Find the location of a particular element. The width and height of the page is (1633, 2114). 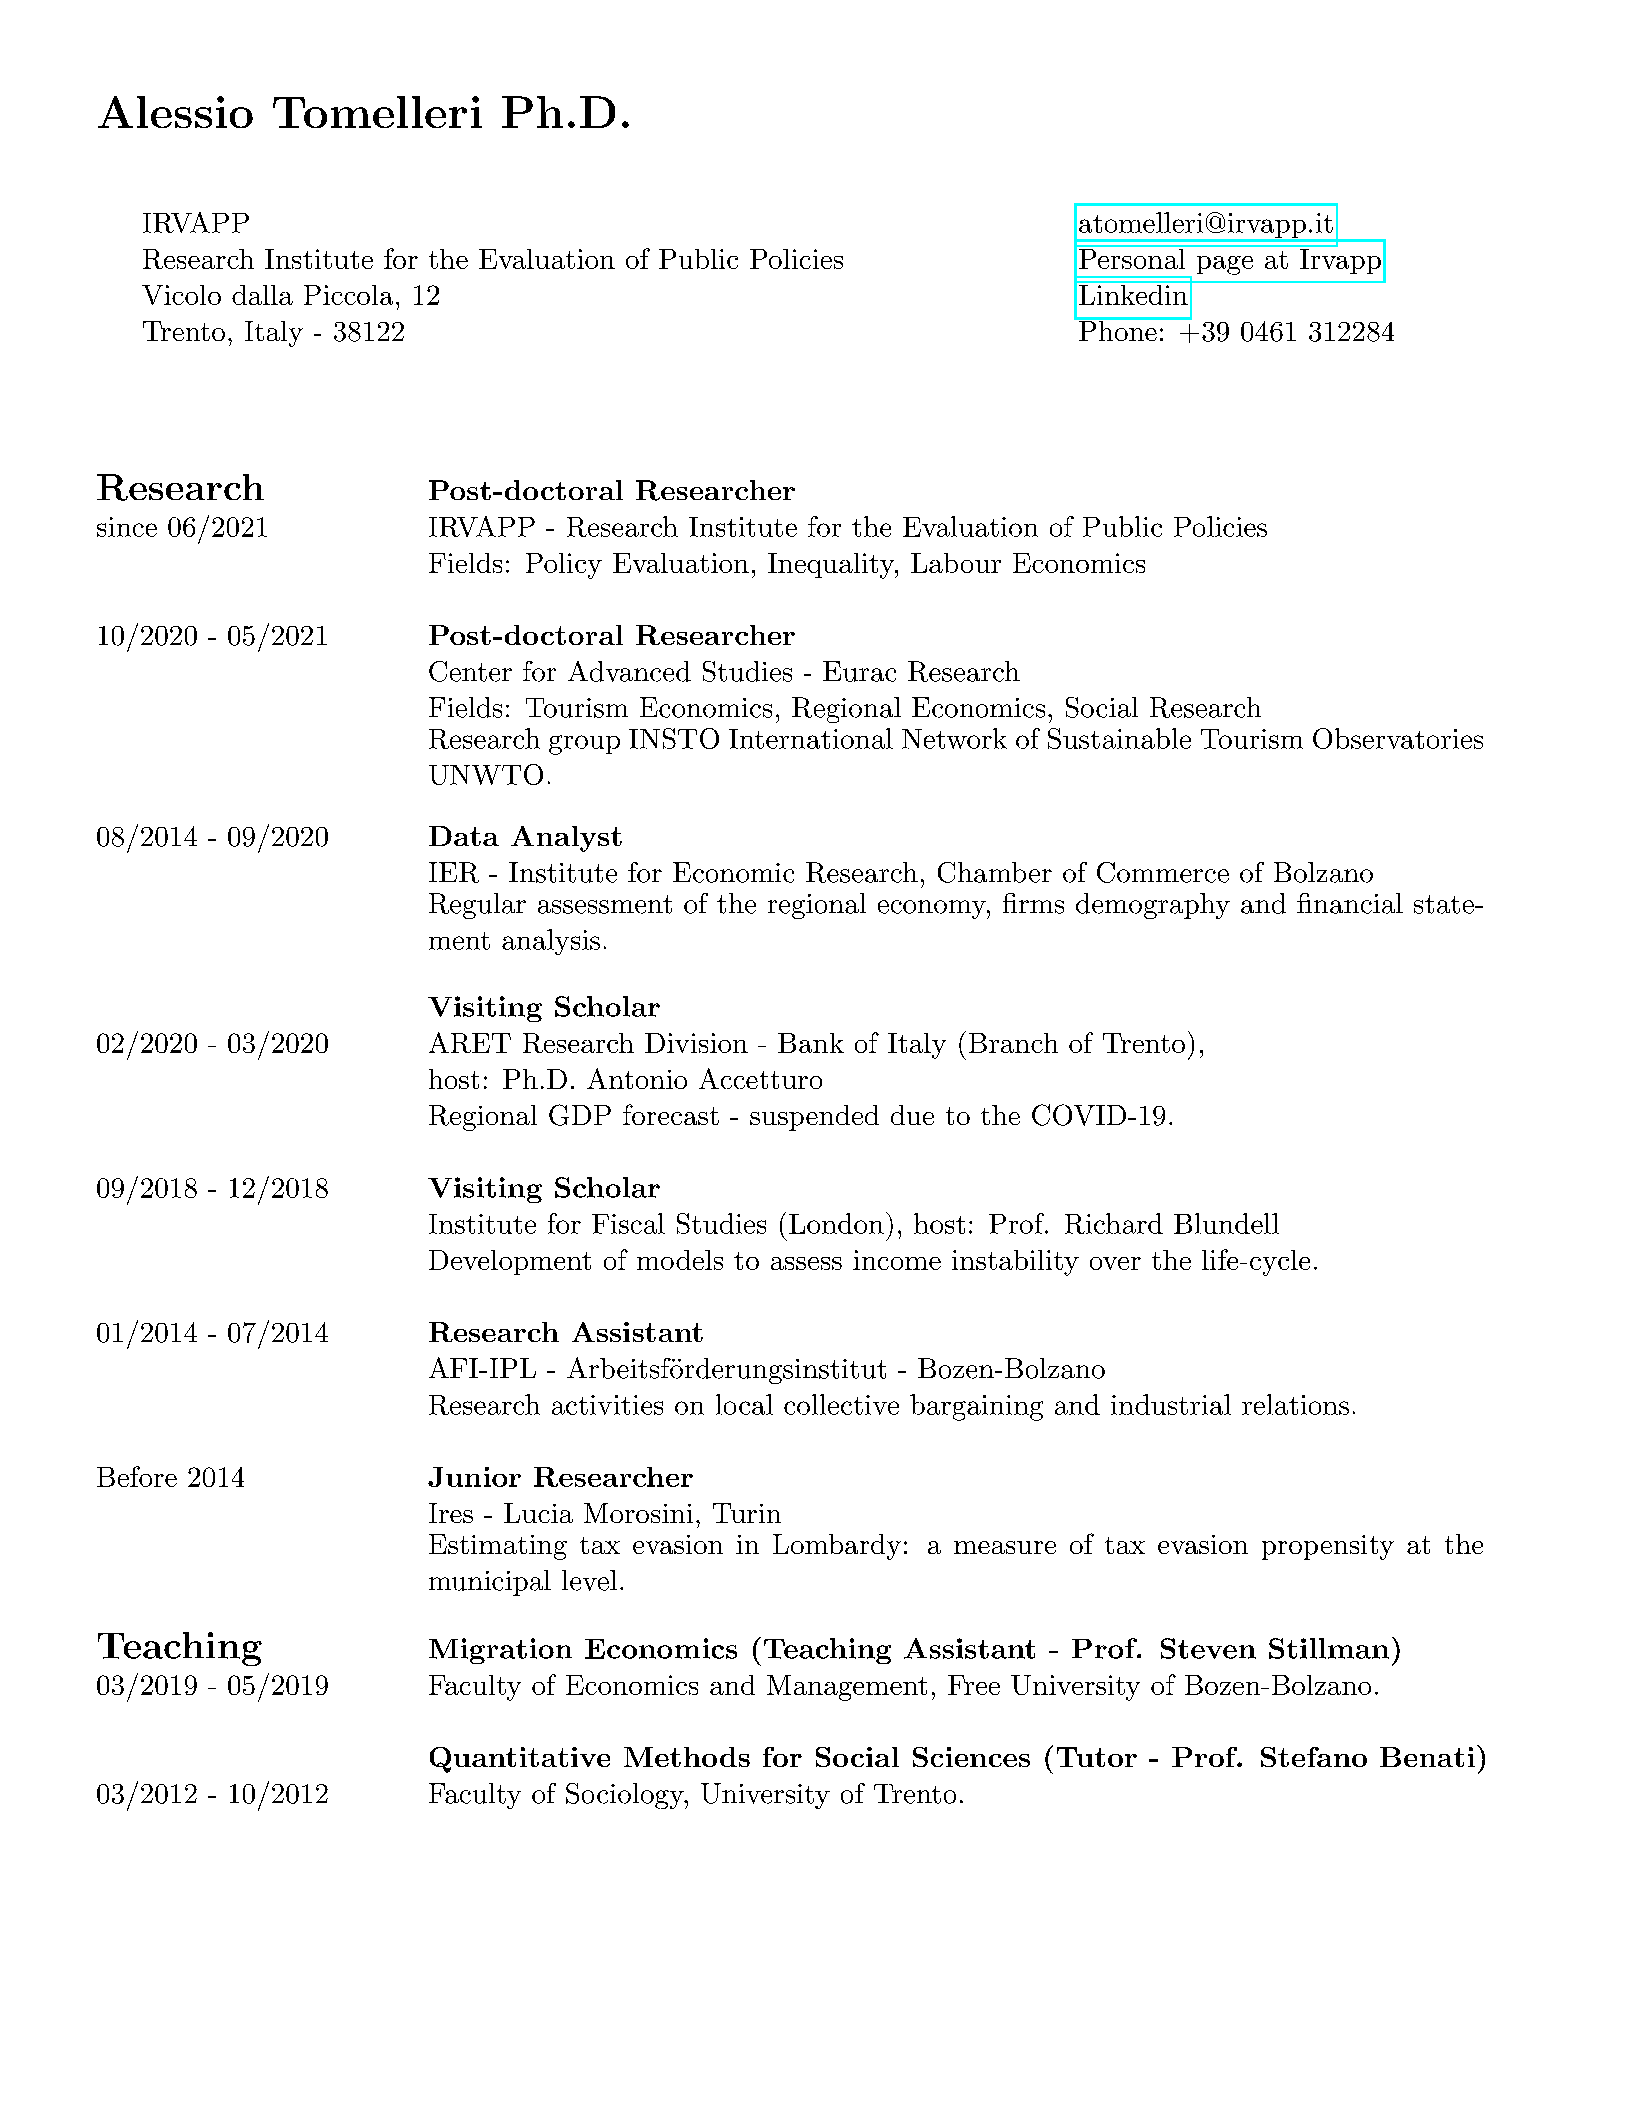

page is located at coordinates (1225, 265).
